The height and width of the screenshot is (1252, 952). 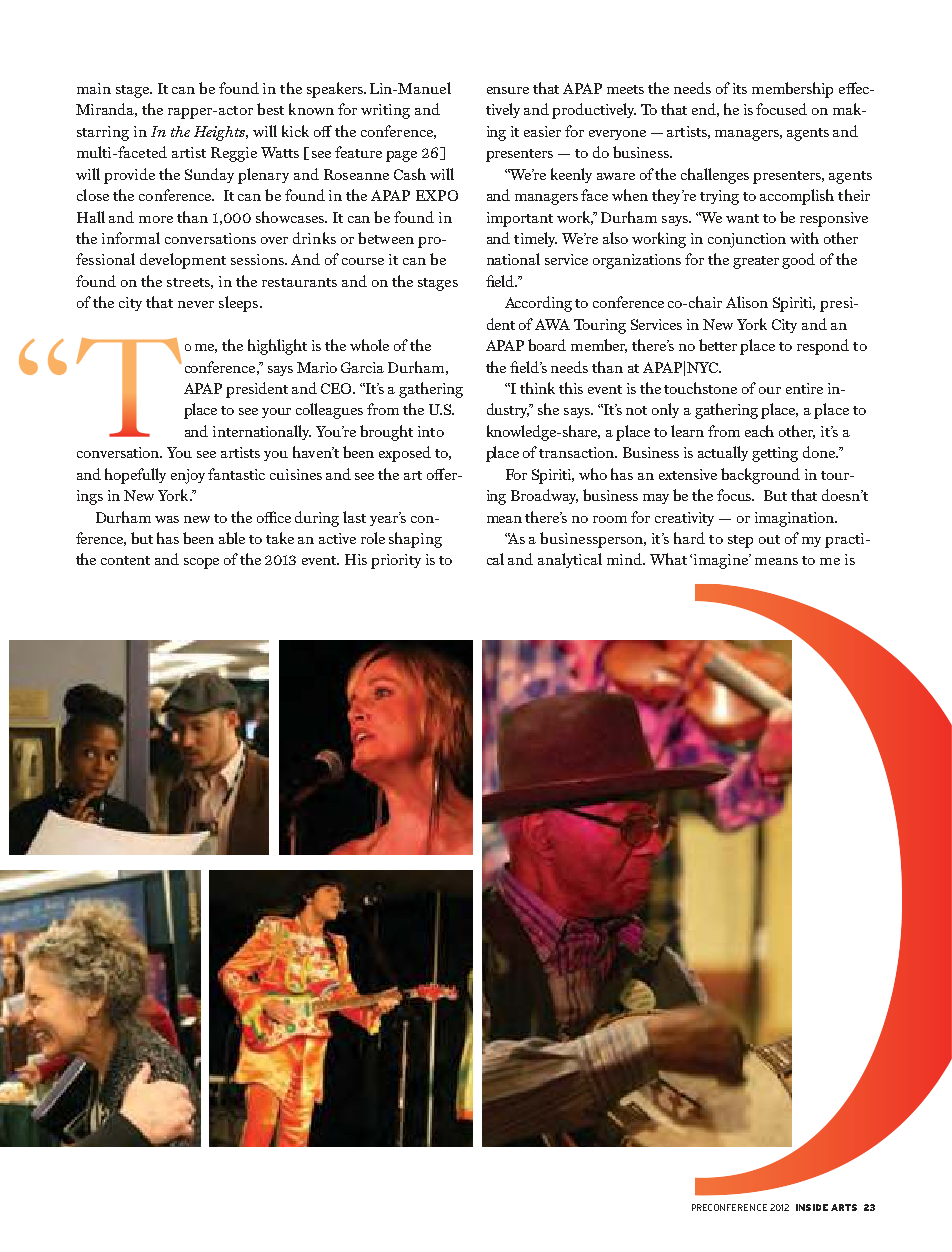 I want to click on Arts, so click(x=844, y=1207).
